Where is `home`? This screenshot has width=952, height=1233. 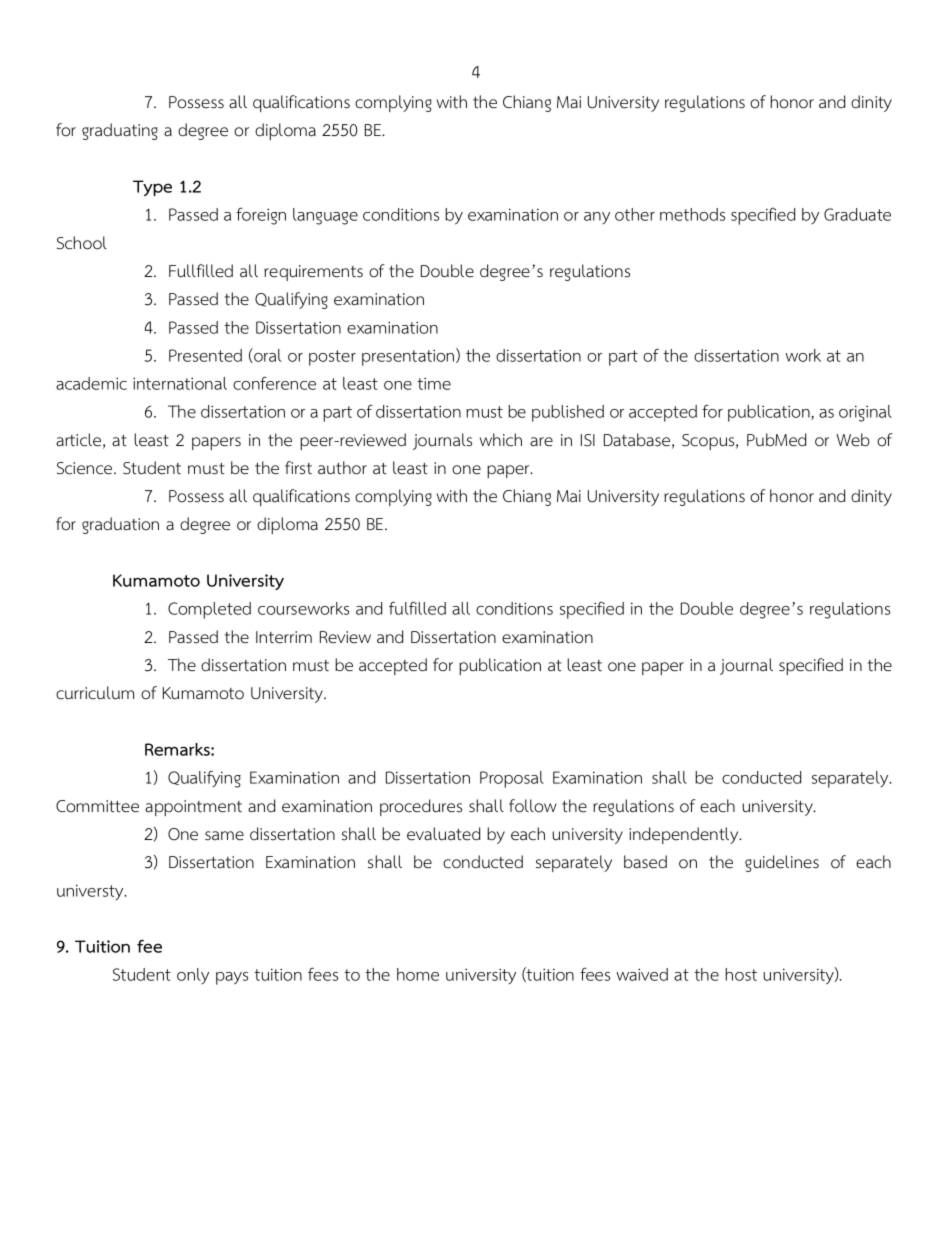 home is located at coordinates (418, 974).
